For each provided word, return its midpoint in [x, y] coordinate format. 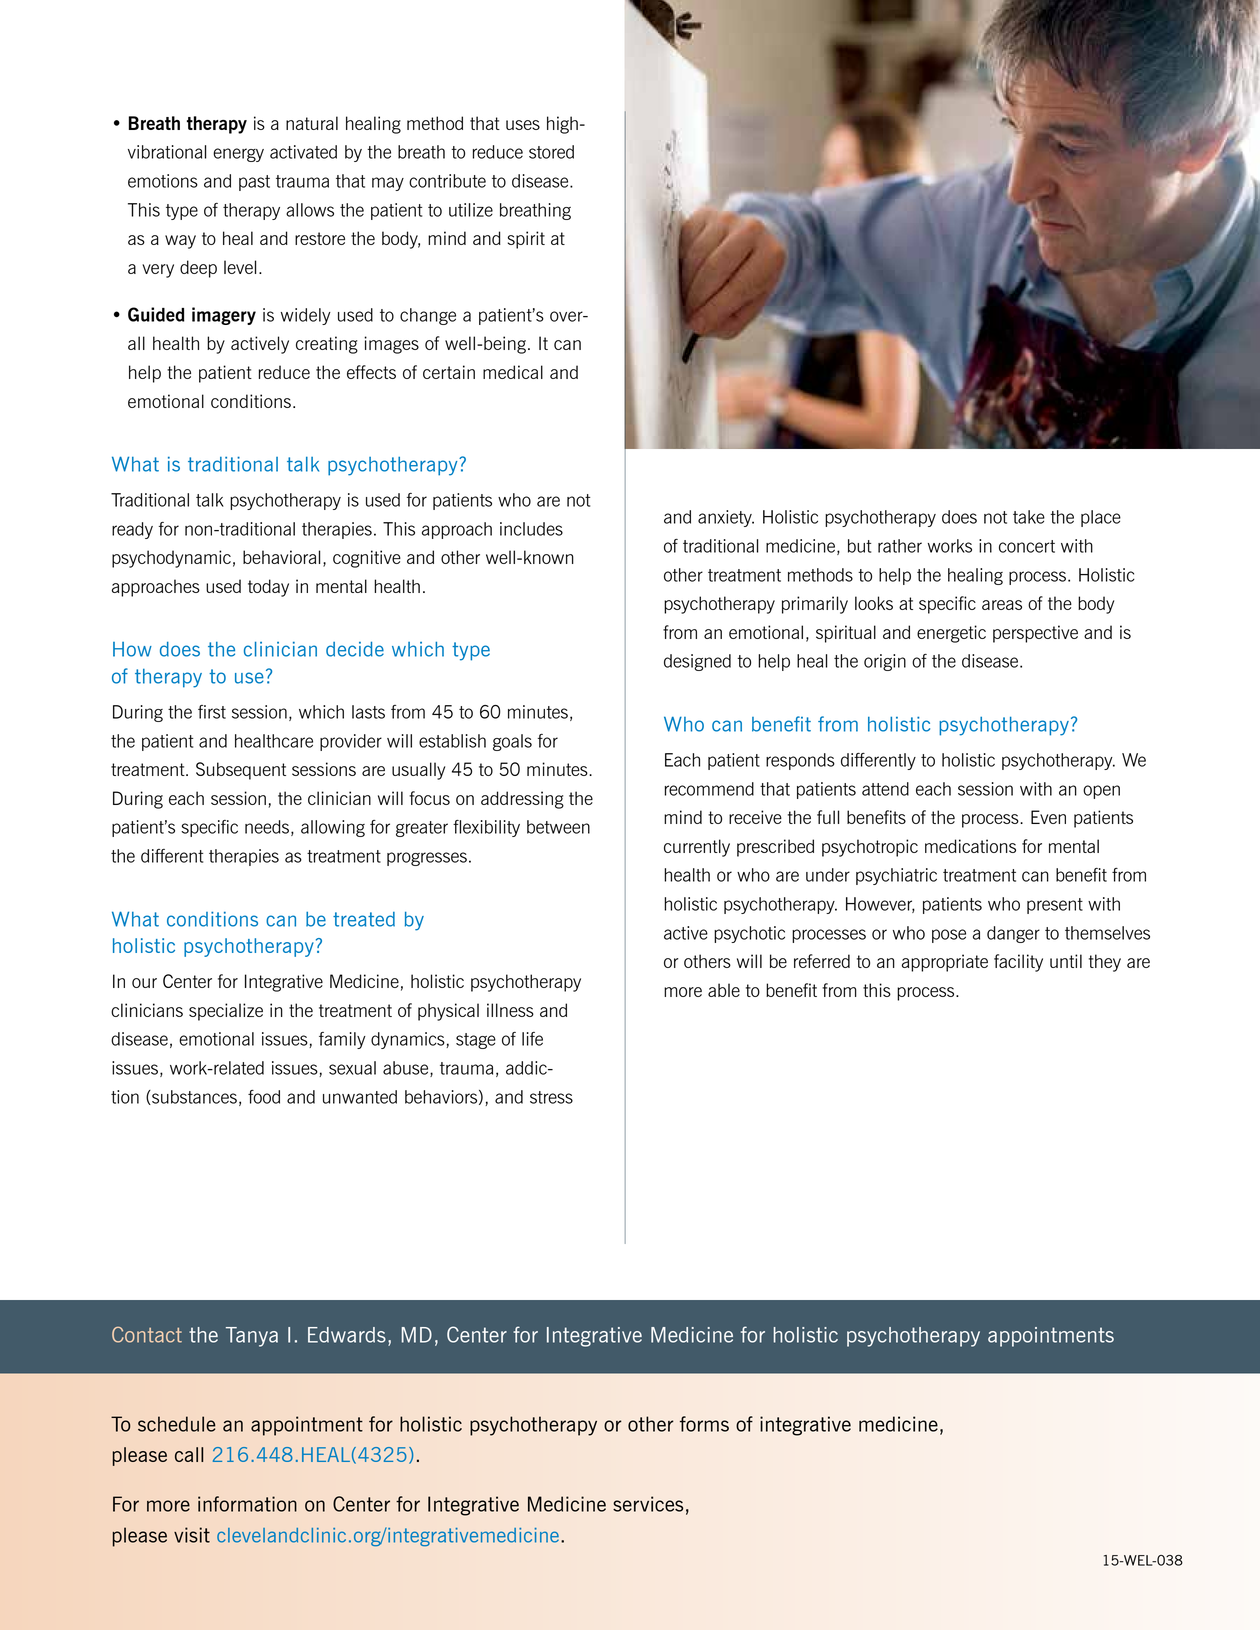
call [189, 1454]
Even [1048, 817]
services [648, 1504]
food [264, 1097]
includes [531, 529]
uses [523, 125]
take [1029, 517]
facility [1018, 963]
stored [551, 152]
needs [267, 827]
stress [551, 1097]
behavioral [281, 557]
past [254, 183]
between [558, 827]
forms [704, 1424]
